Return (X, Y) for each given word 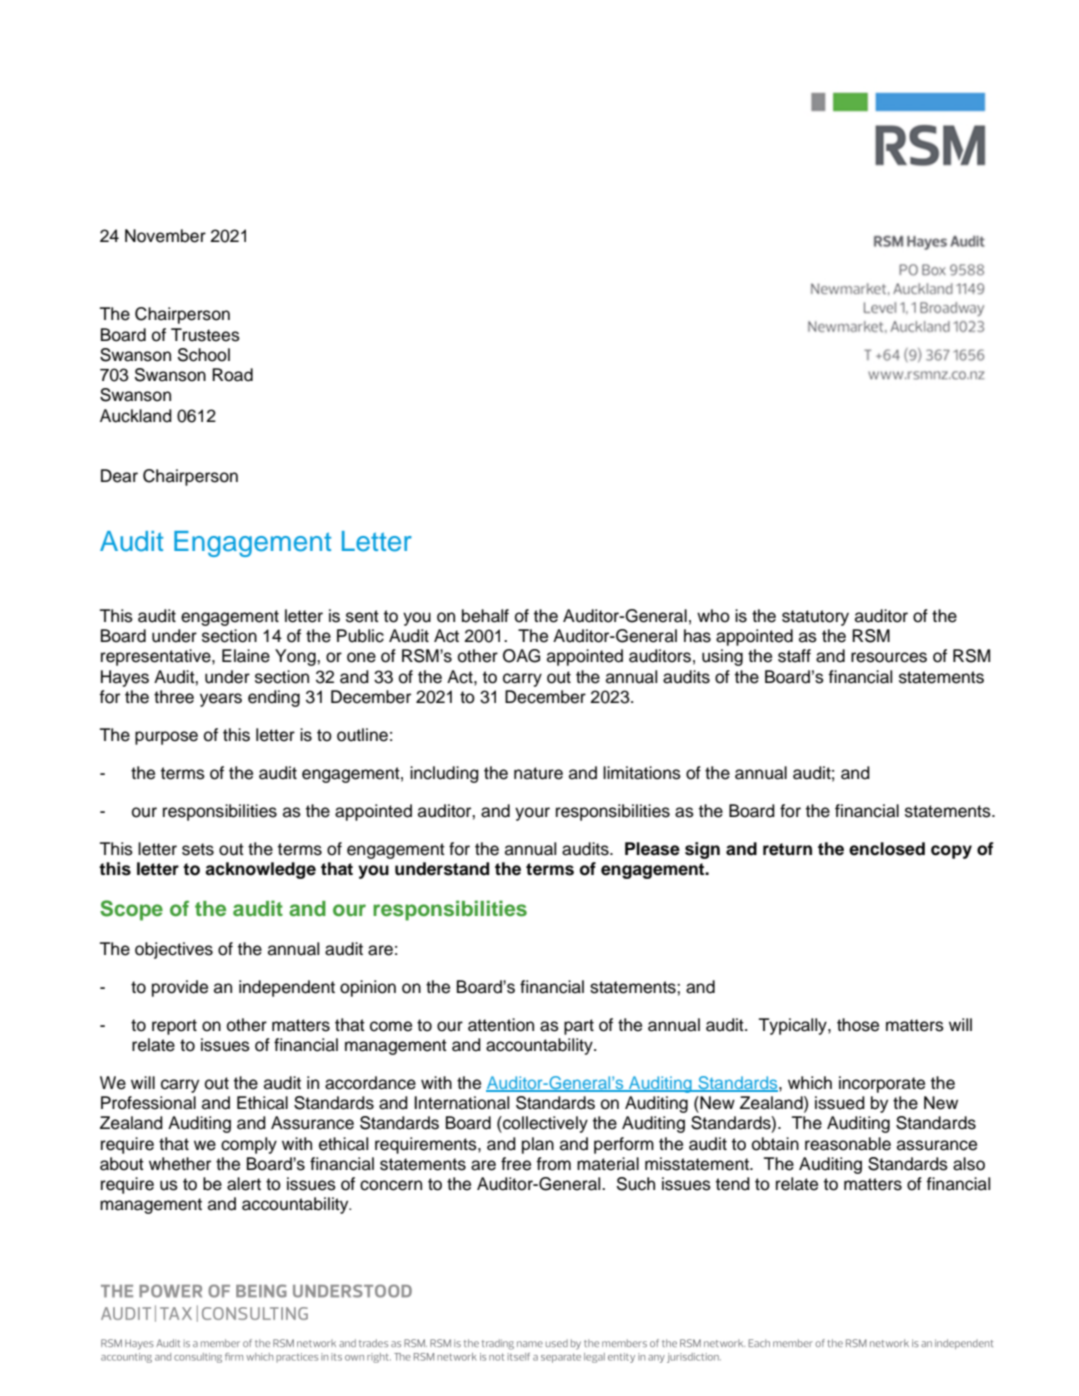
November (165, 236)
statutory (815, 618)
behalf (485, 616)
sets (198, 849)
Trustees (205, 335)
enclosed (887, 849)
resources (889, 657)
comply (249, 1145)
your (532, 814)
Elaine (246, 656)
